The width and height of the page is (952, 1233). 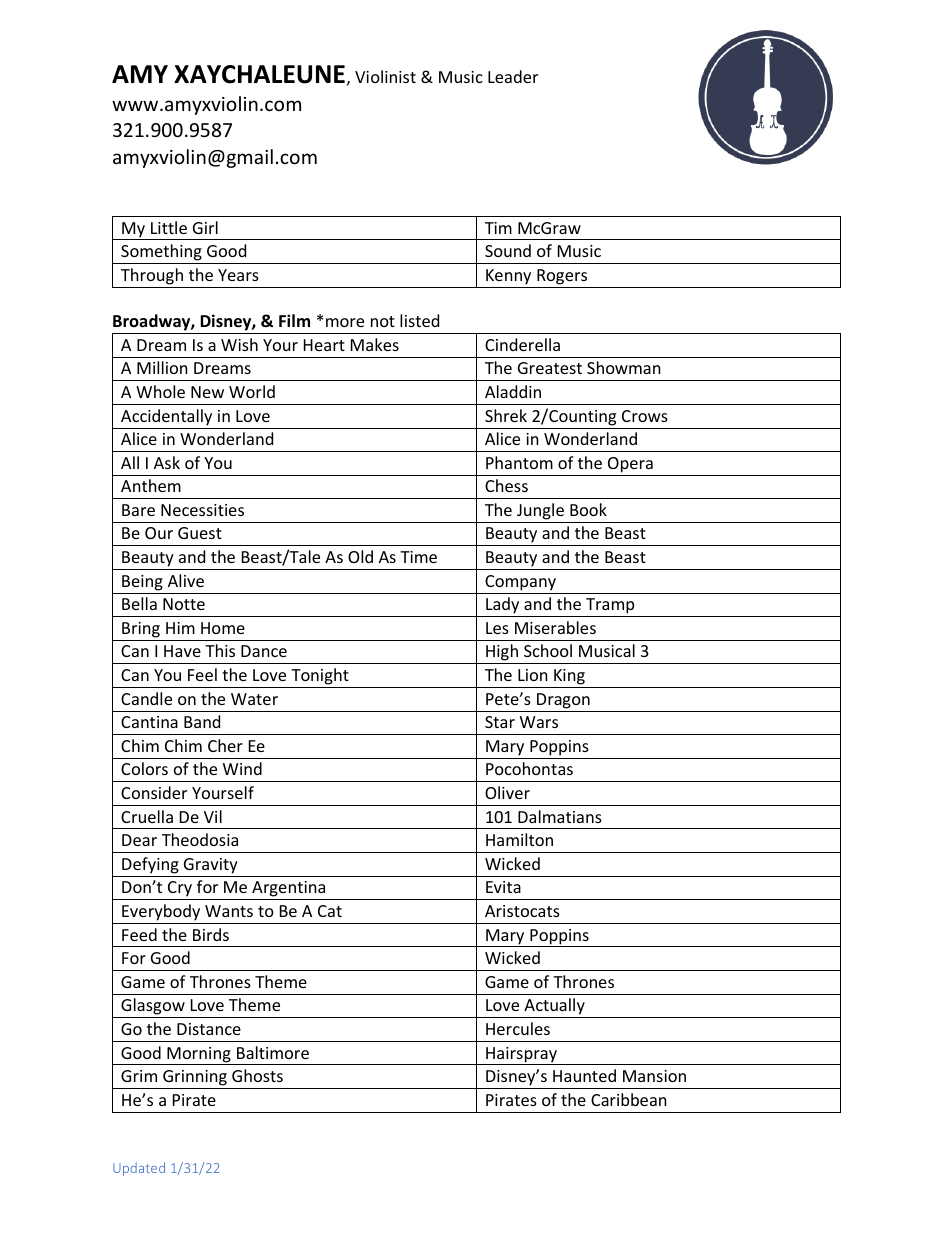 I want to click on New, so click(x=207, y=392).
